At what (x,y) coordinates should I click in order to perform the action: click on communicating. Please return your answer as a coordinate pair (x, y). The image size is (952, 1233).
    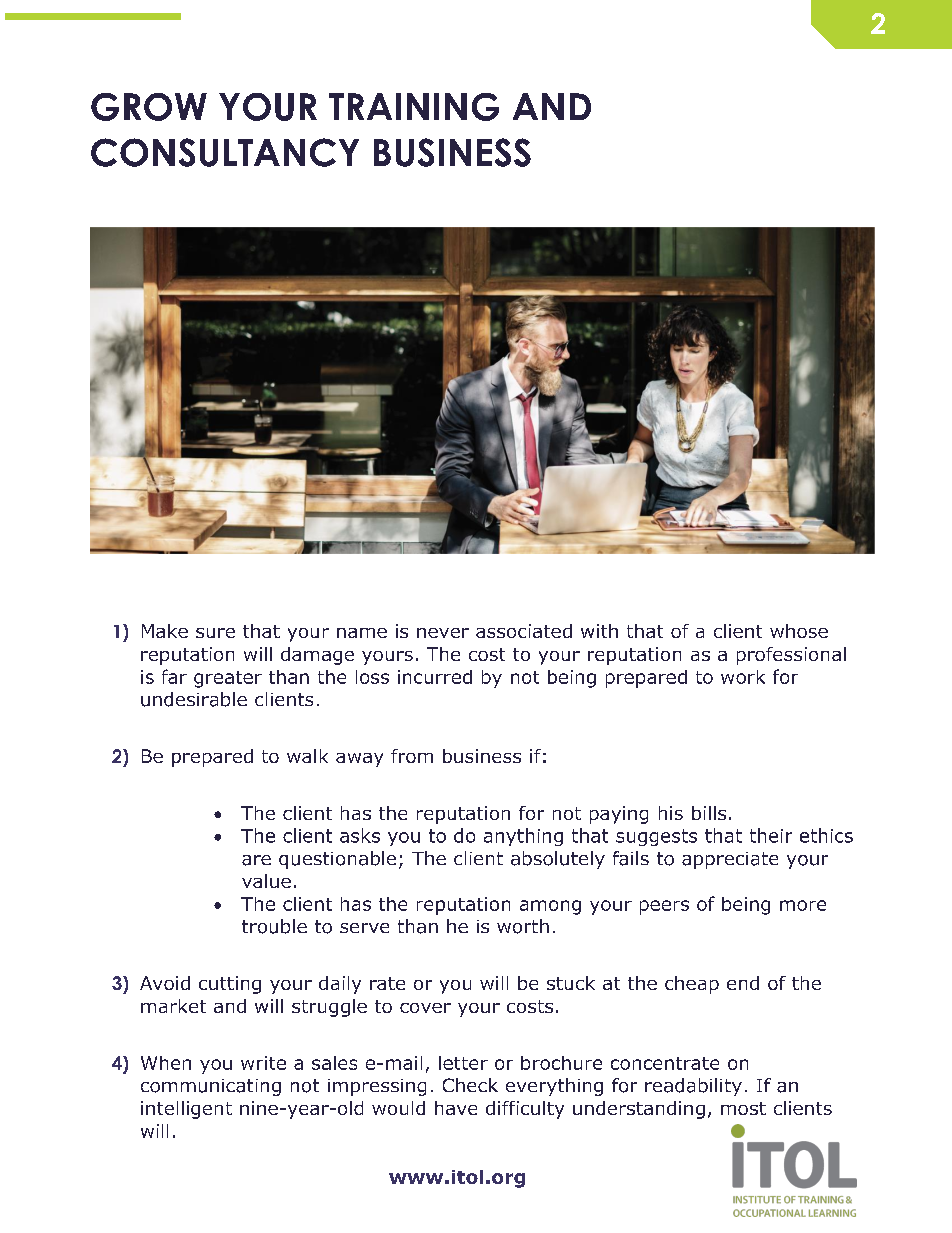
    Looking at the image, I should click on (211, 1087).
